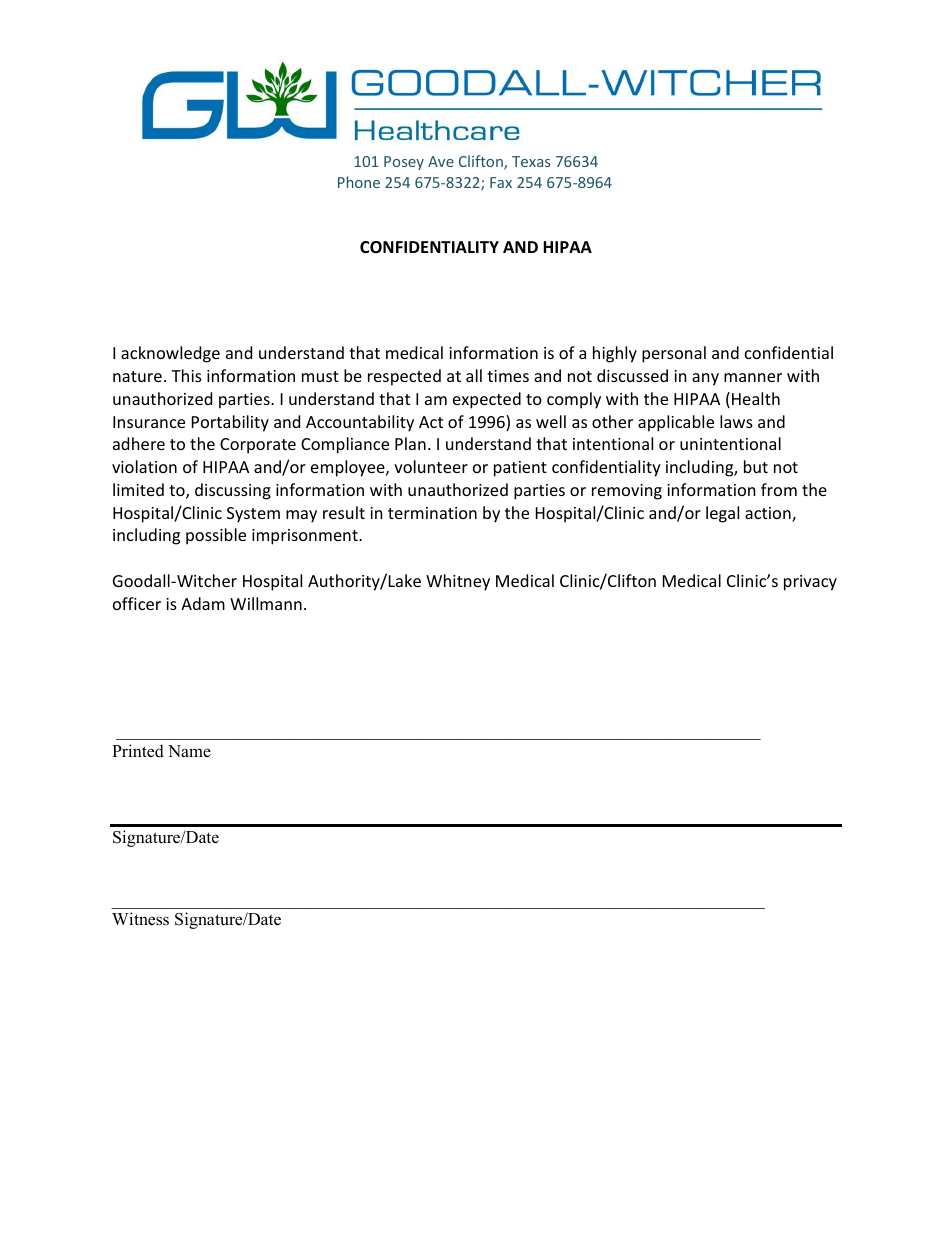 This screenshot has height=1233, width=952. What do you see at coordinates (531, 161) in the screenshot?
I see `Texas` at bounding box center [531, 161].
